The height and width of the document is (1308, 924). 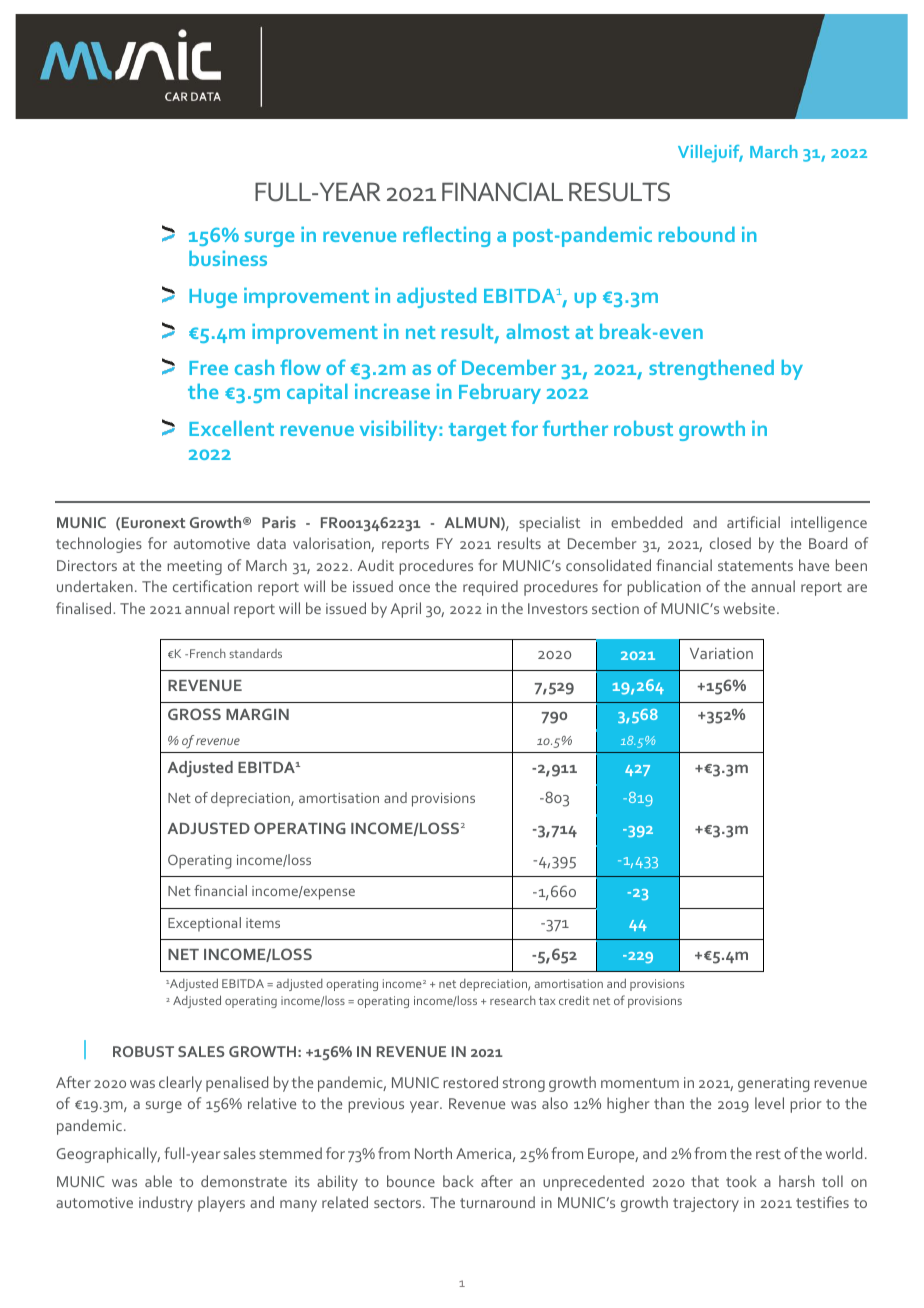 I want to click on back, so click(x=458, y=1181).
